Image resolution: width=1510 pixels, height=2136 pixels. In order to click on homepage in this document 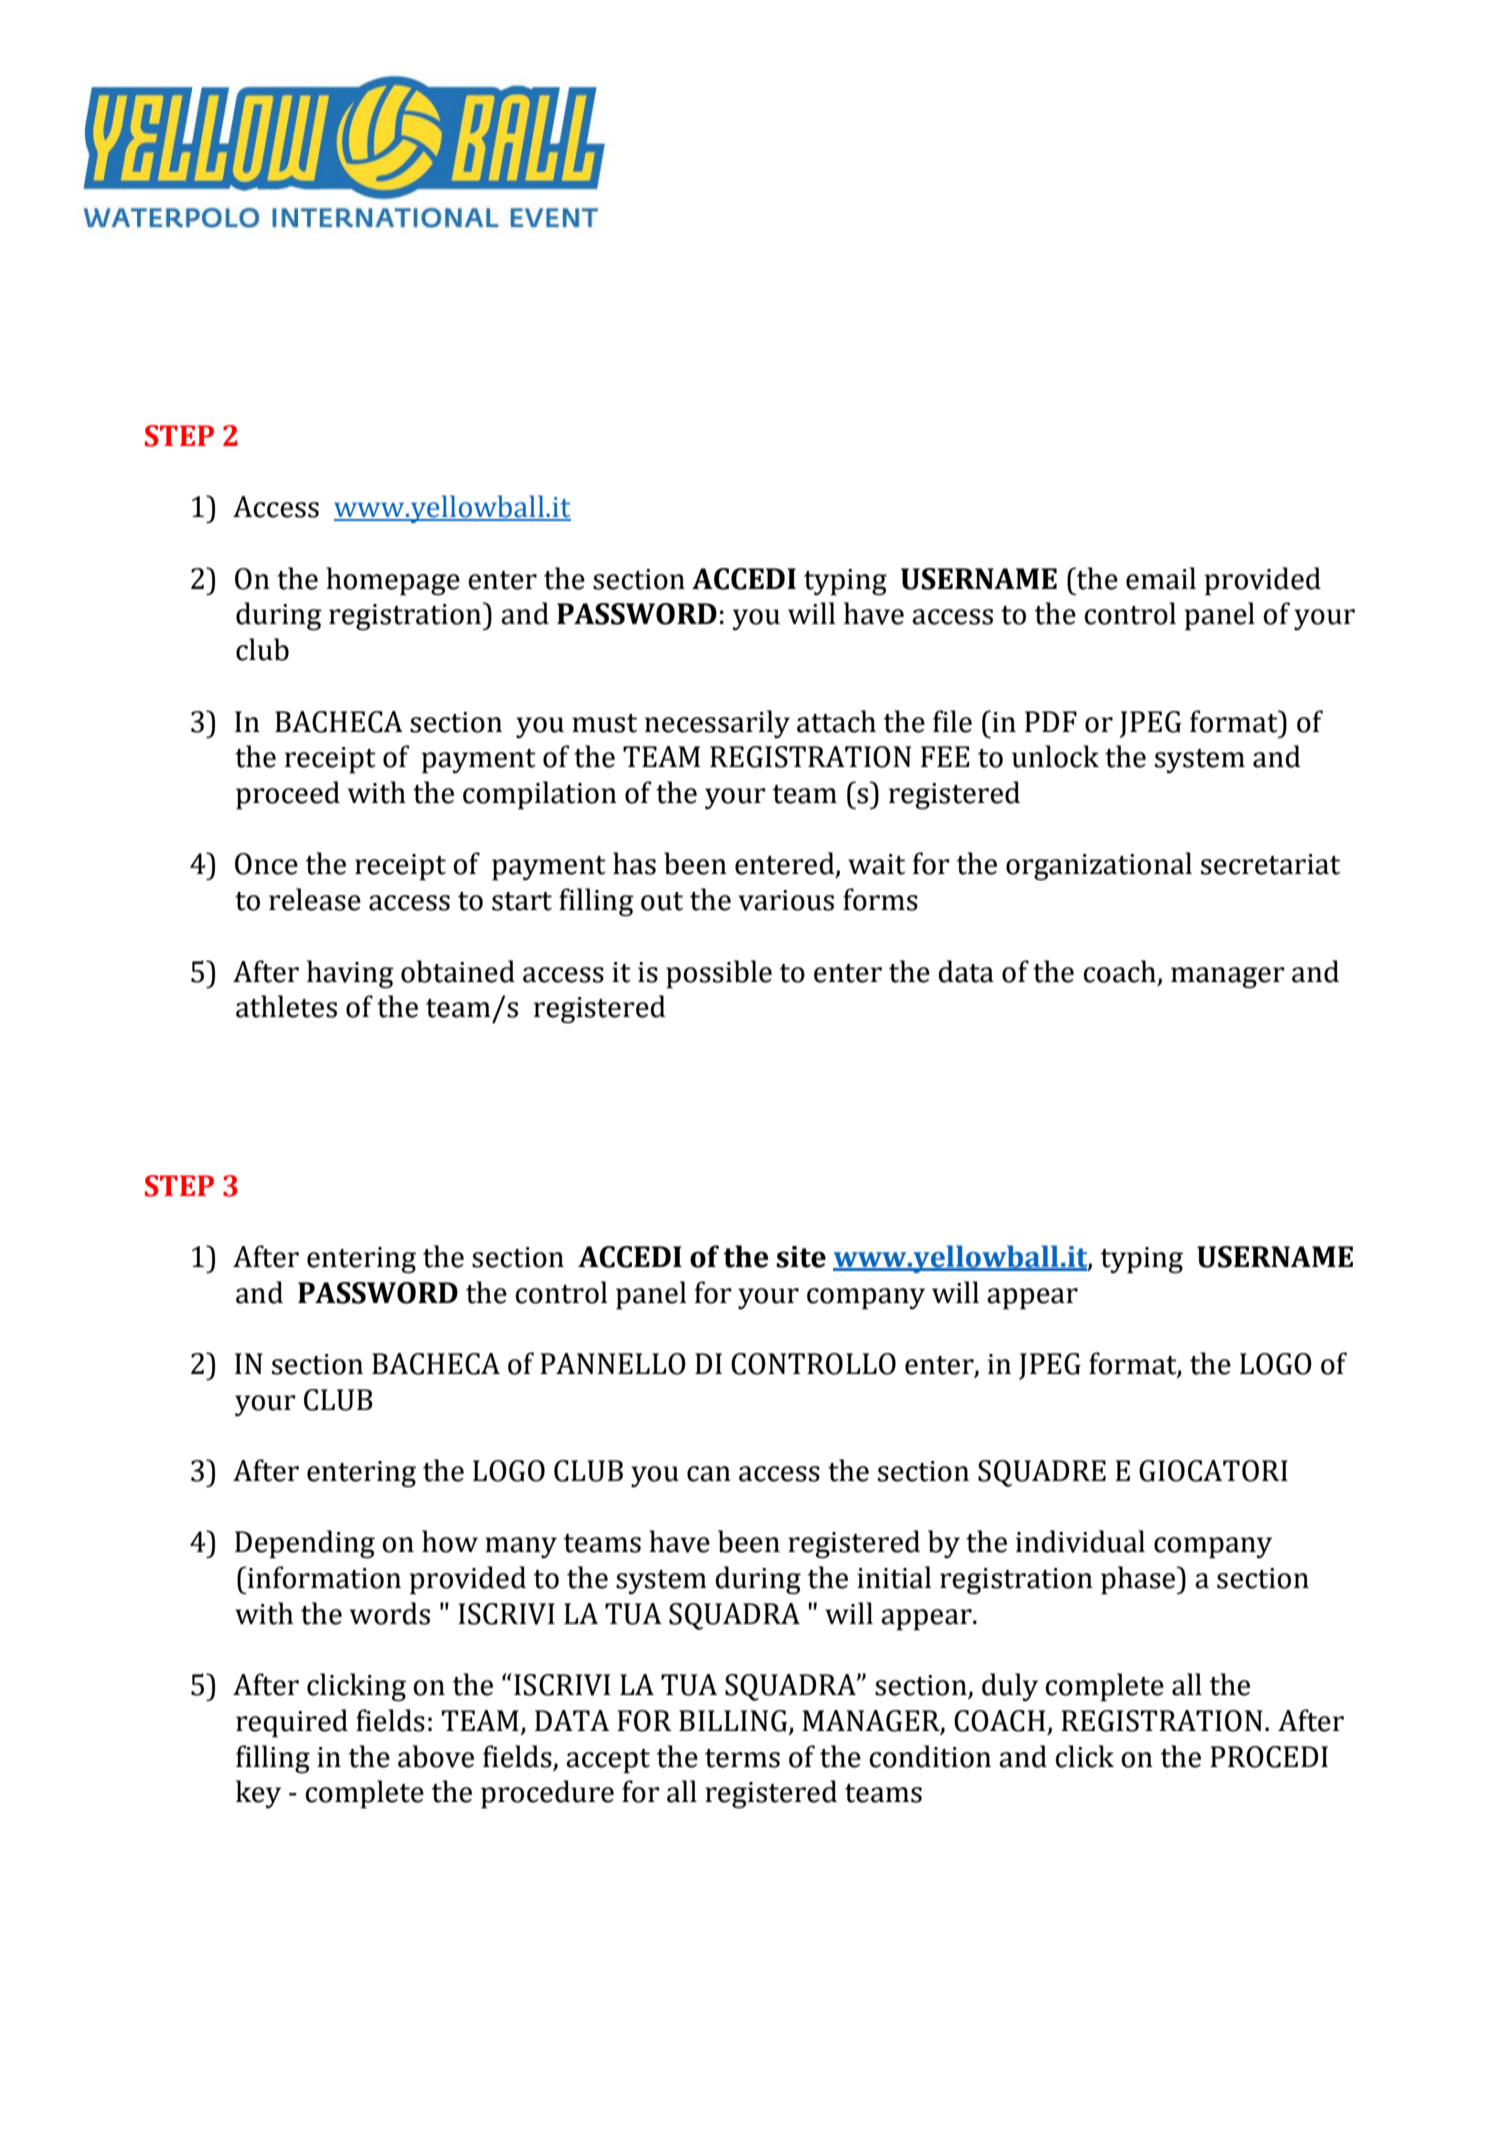, I will do `click(393, 581)`.
